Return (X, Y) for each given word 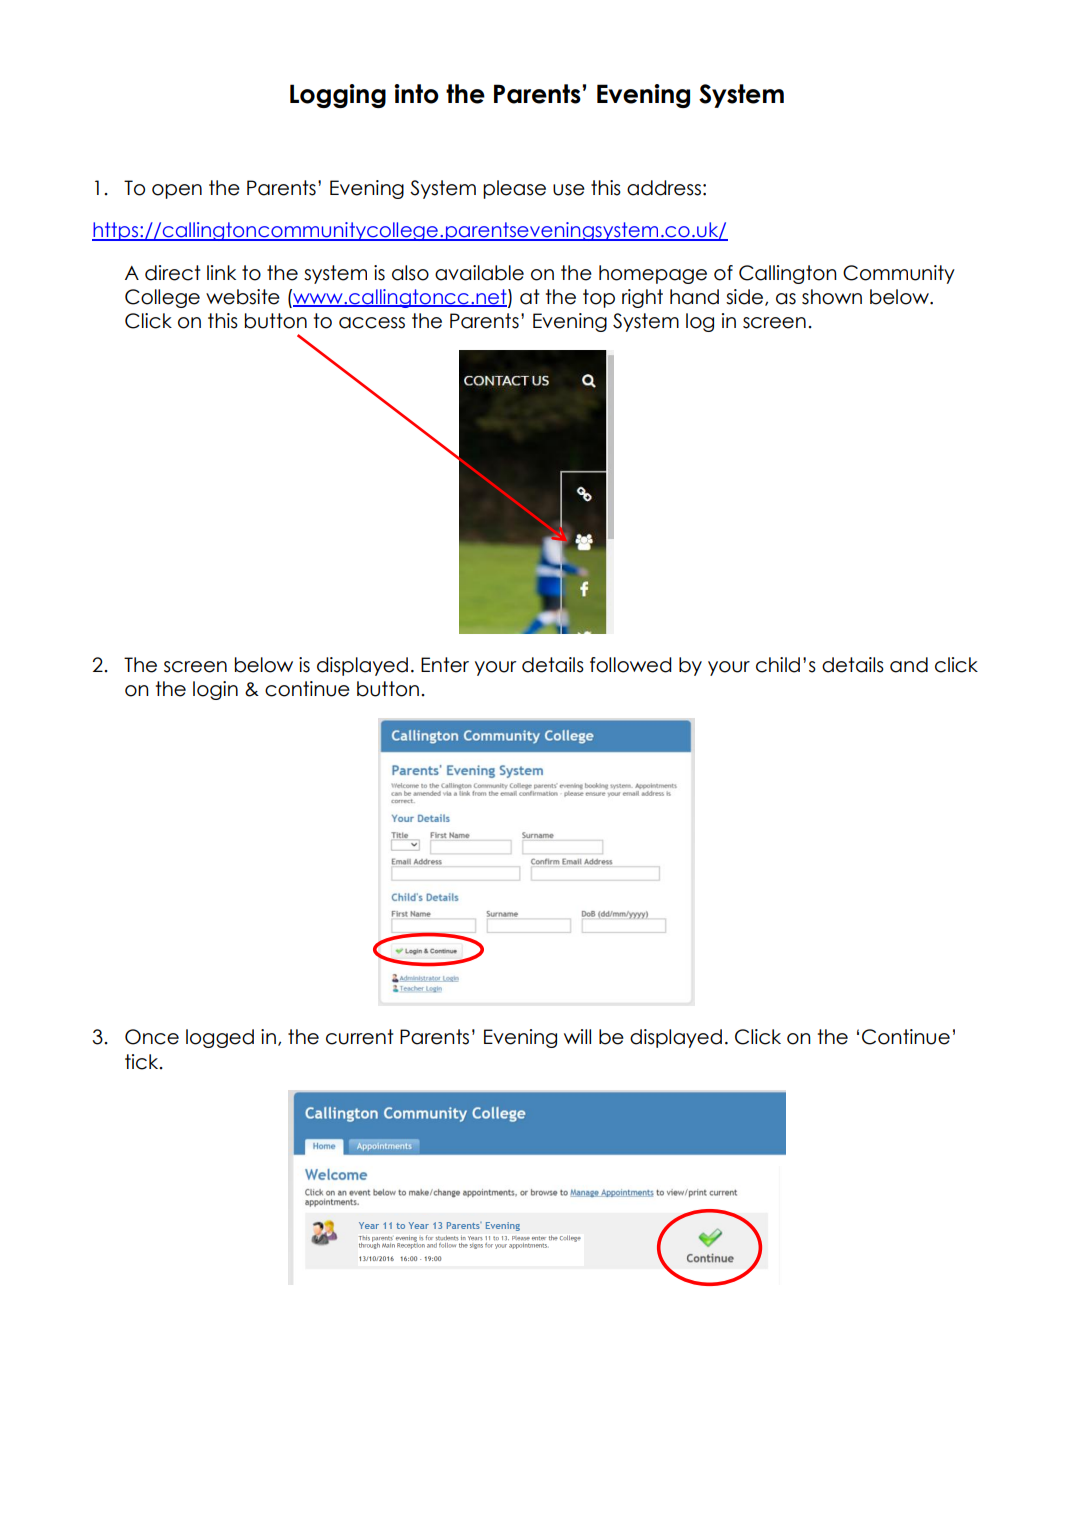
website (243, 297)
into (416, 94)
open (177, 191)
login (215, 690)
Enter (445, 665)
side (746, 297)
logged (220, 1038)
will (577, 1036)
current (360, 1037)
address (664, 188)
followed (631, 665)
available (479, 273)
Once (152, 1037)
